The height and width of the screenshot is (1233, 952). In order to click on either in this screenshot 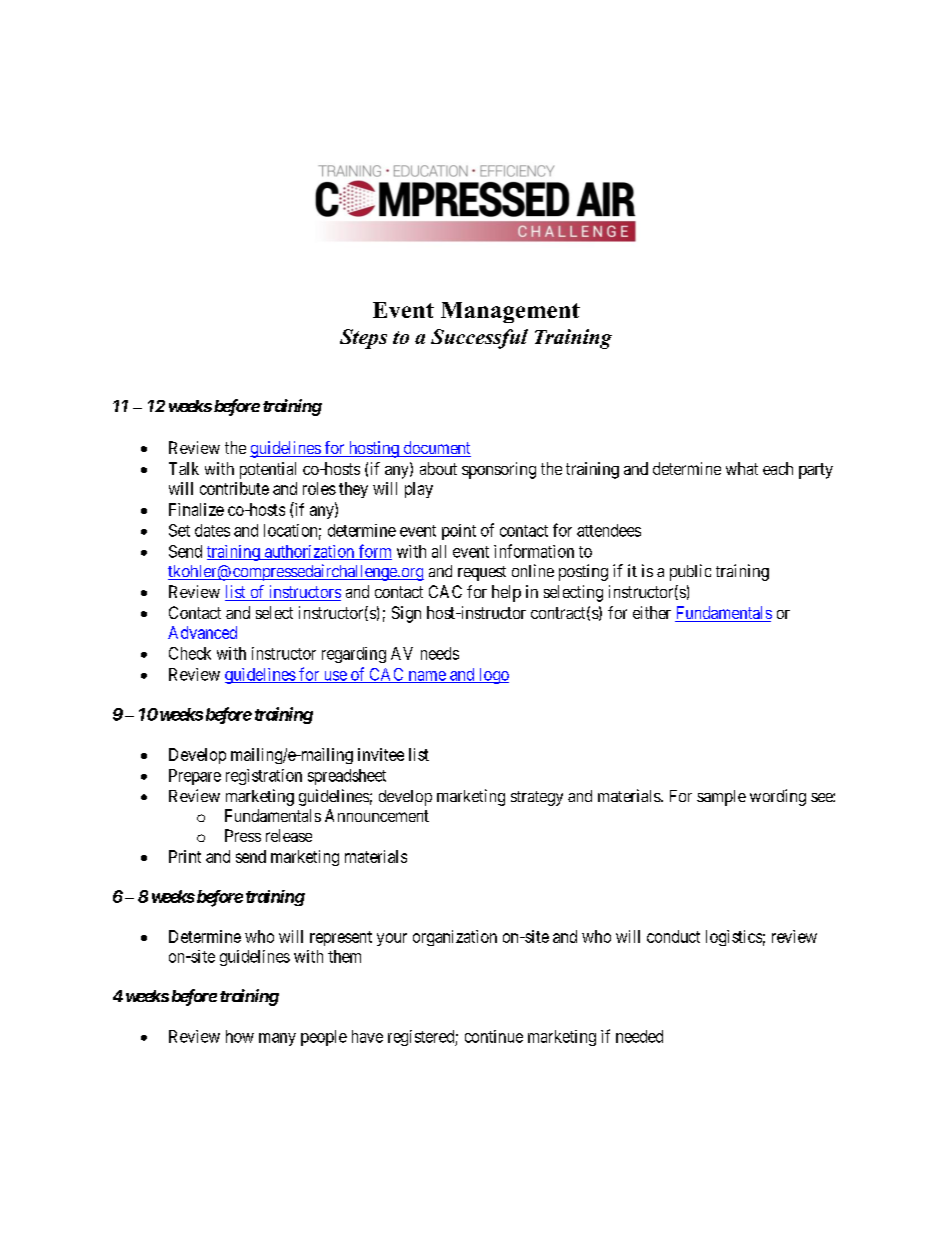, I will do `click(652, 612)`.
